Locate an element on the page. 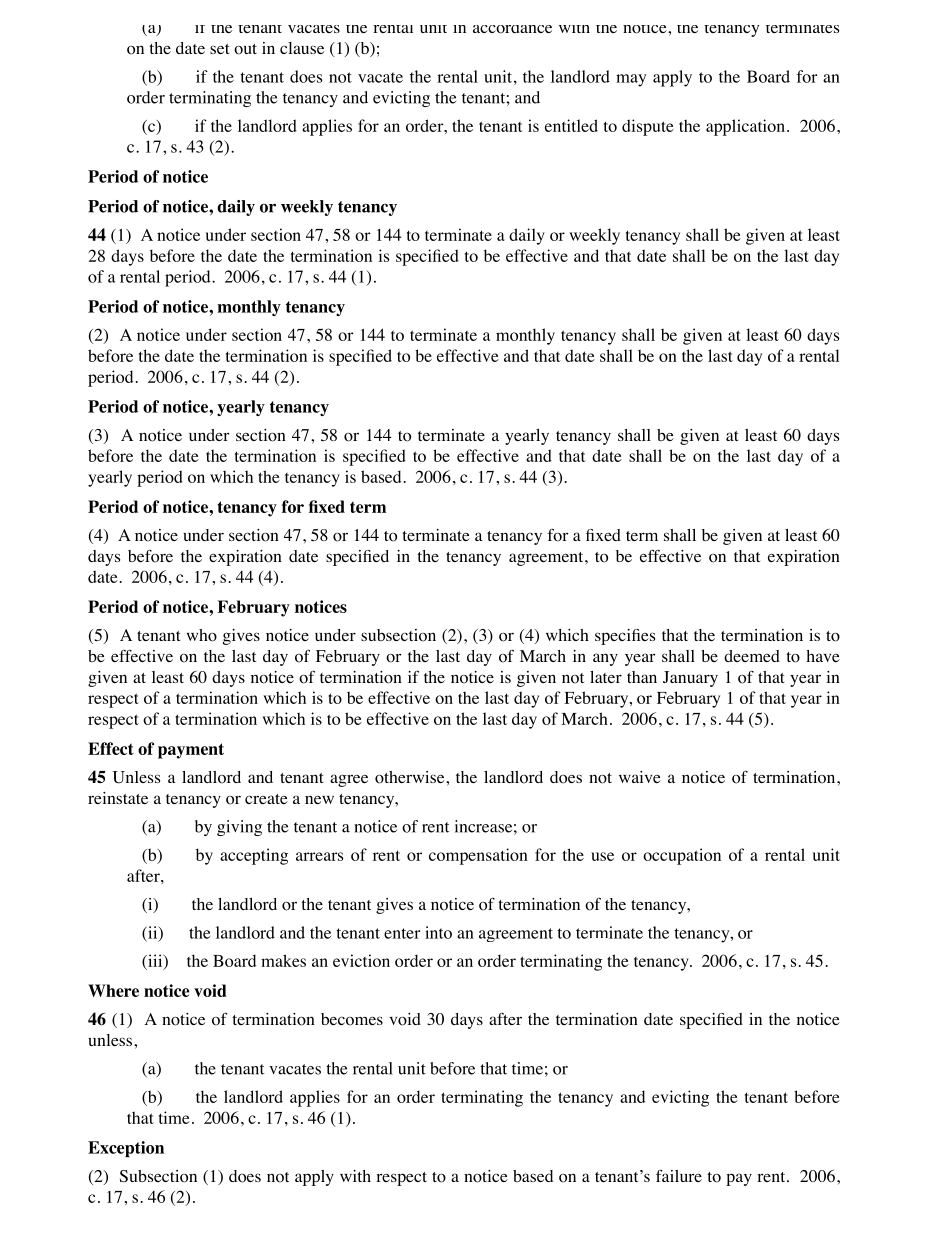 The width and height of the image is (952, 1233). set is located at coordinates (219, 49).
